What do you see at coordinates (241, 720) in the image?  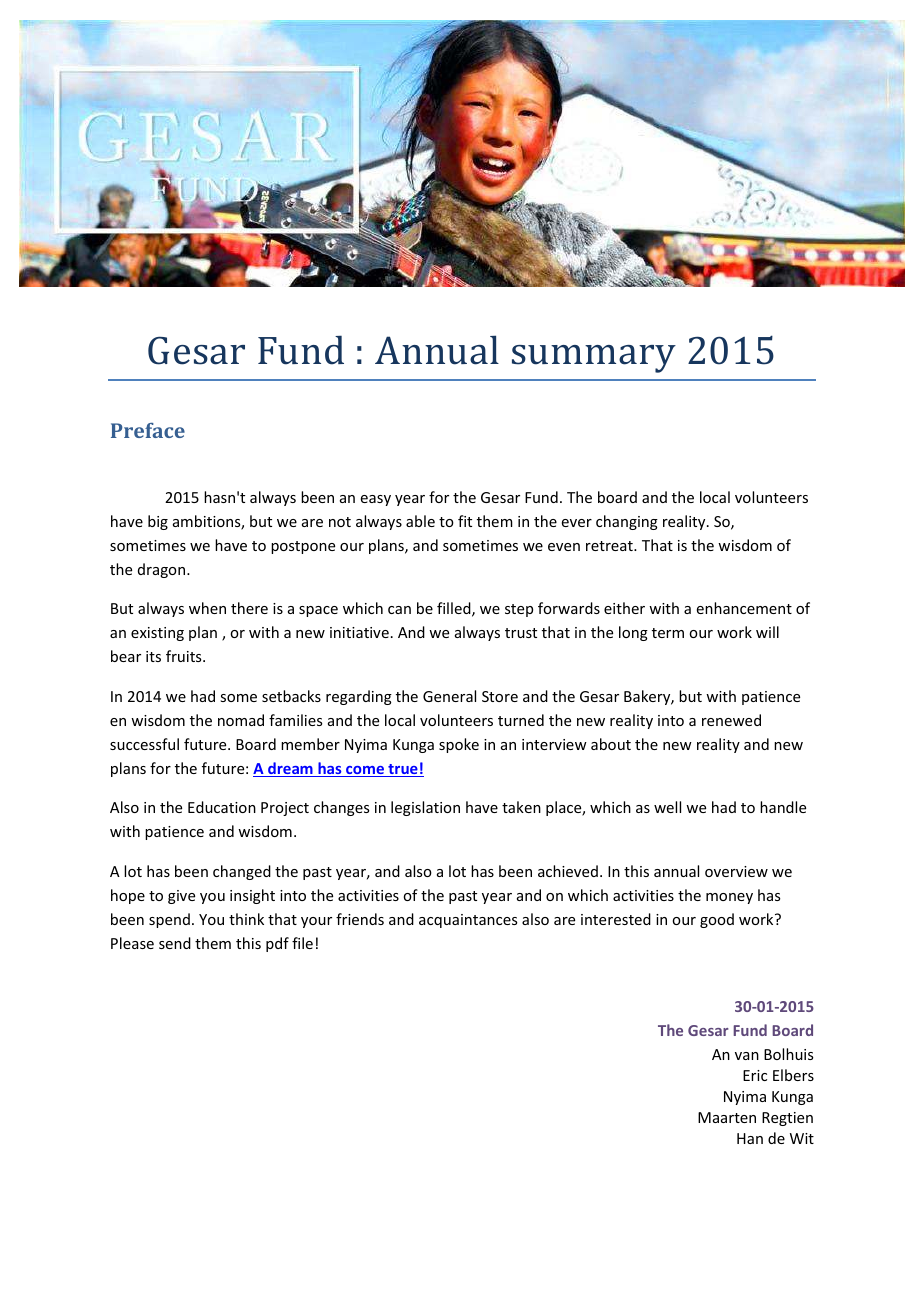 I see `nomad` at bounding box center [241, 720].
